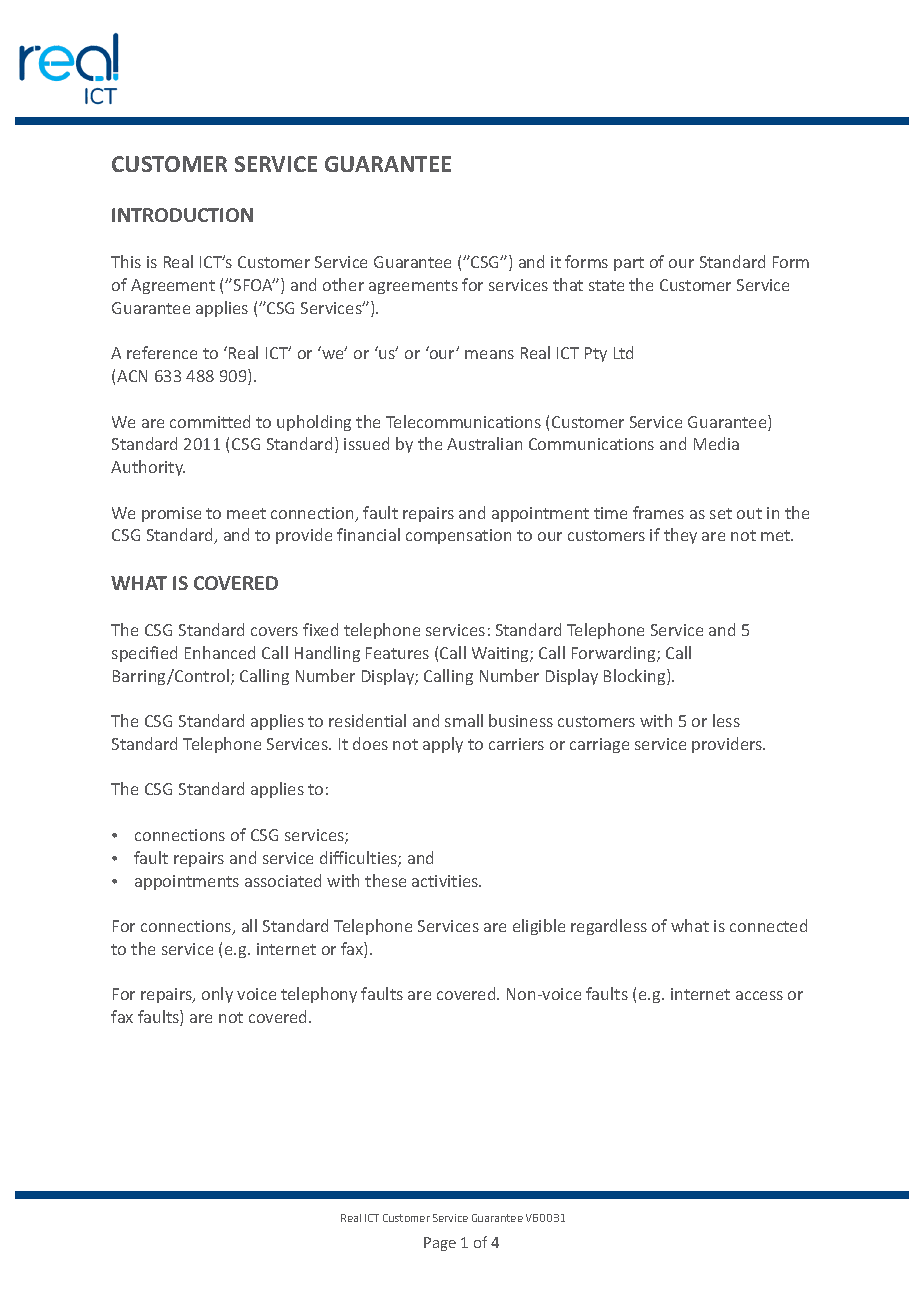  What do you see at coordinates (458, 536) in the image?
I see `compensation` at bounding box center [458, 536].
